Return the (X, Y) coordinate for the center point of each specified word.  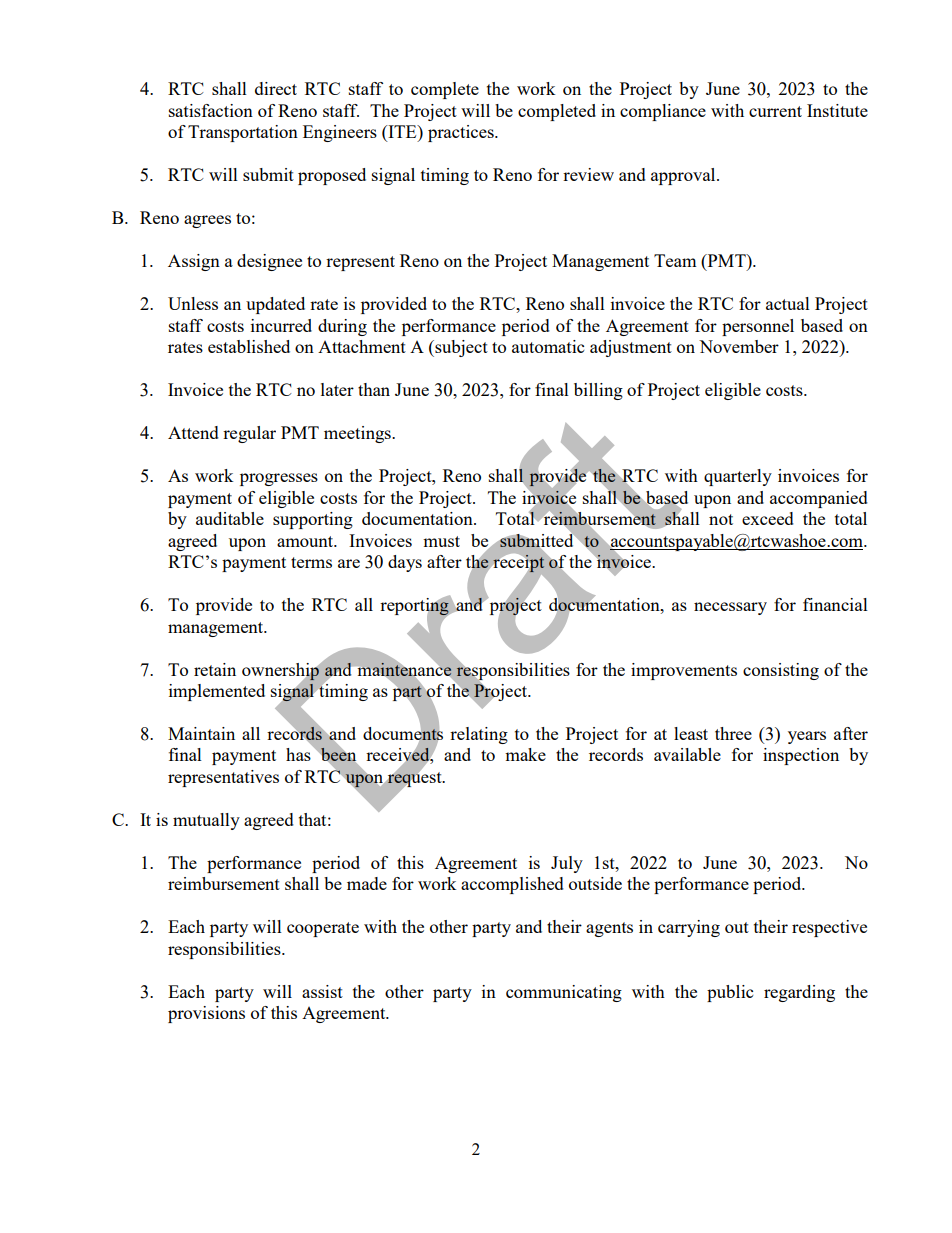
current (775, 111)
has (298, 754)
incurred (281, 325)
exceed (768, 518)
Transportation (243, 133)
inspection (801, 756)
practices (462, 133)
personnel (758, 327)
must (441, 541)
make (525, 754)
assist (322, 991)
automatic (548, 346)
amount (306, 541)
